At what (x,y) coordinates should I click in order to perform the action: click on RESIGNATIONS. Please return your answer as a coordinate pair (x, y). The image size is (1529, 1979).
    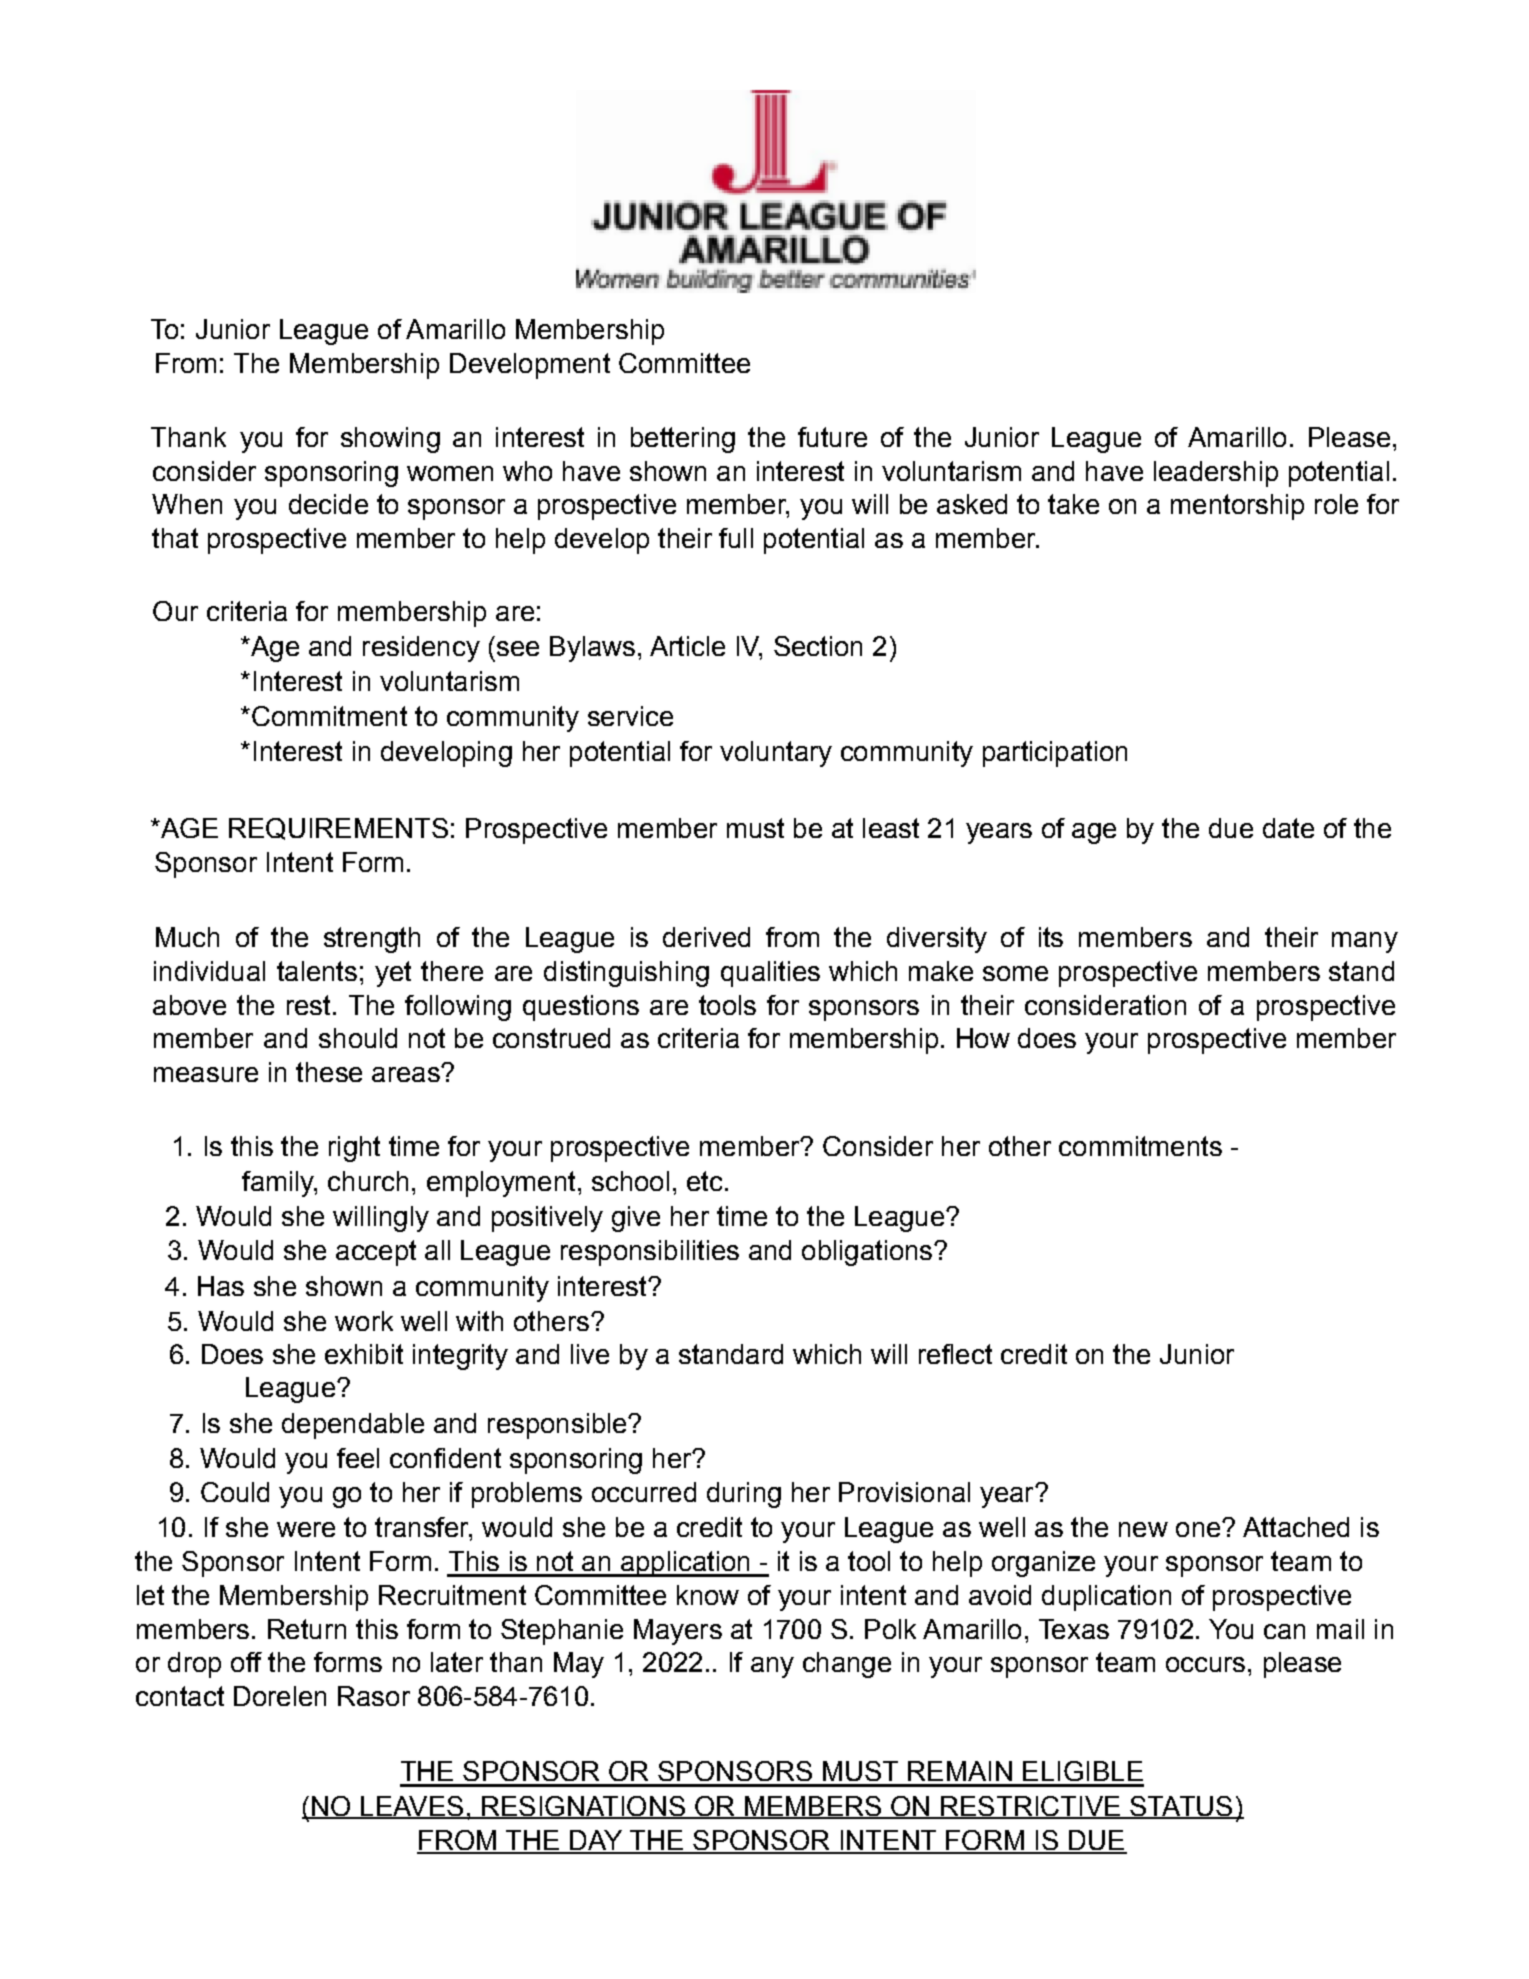
    Looking at the image, I should click on (583, 1807).
